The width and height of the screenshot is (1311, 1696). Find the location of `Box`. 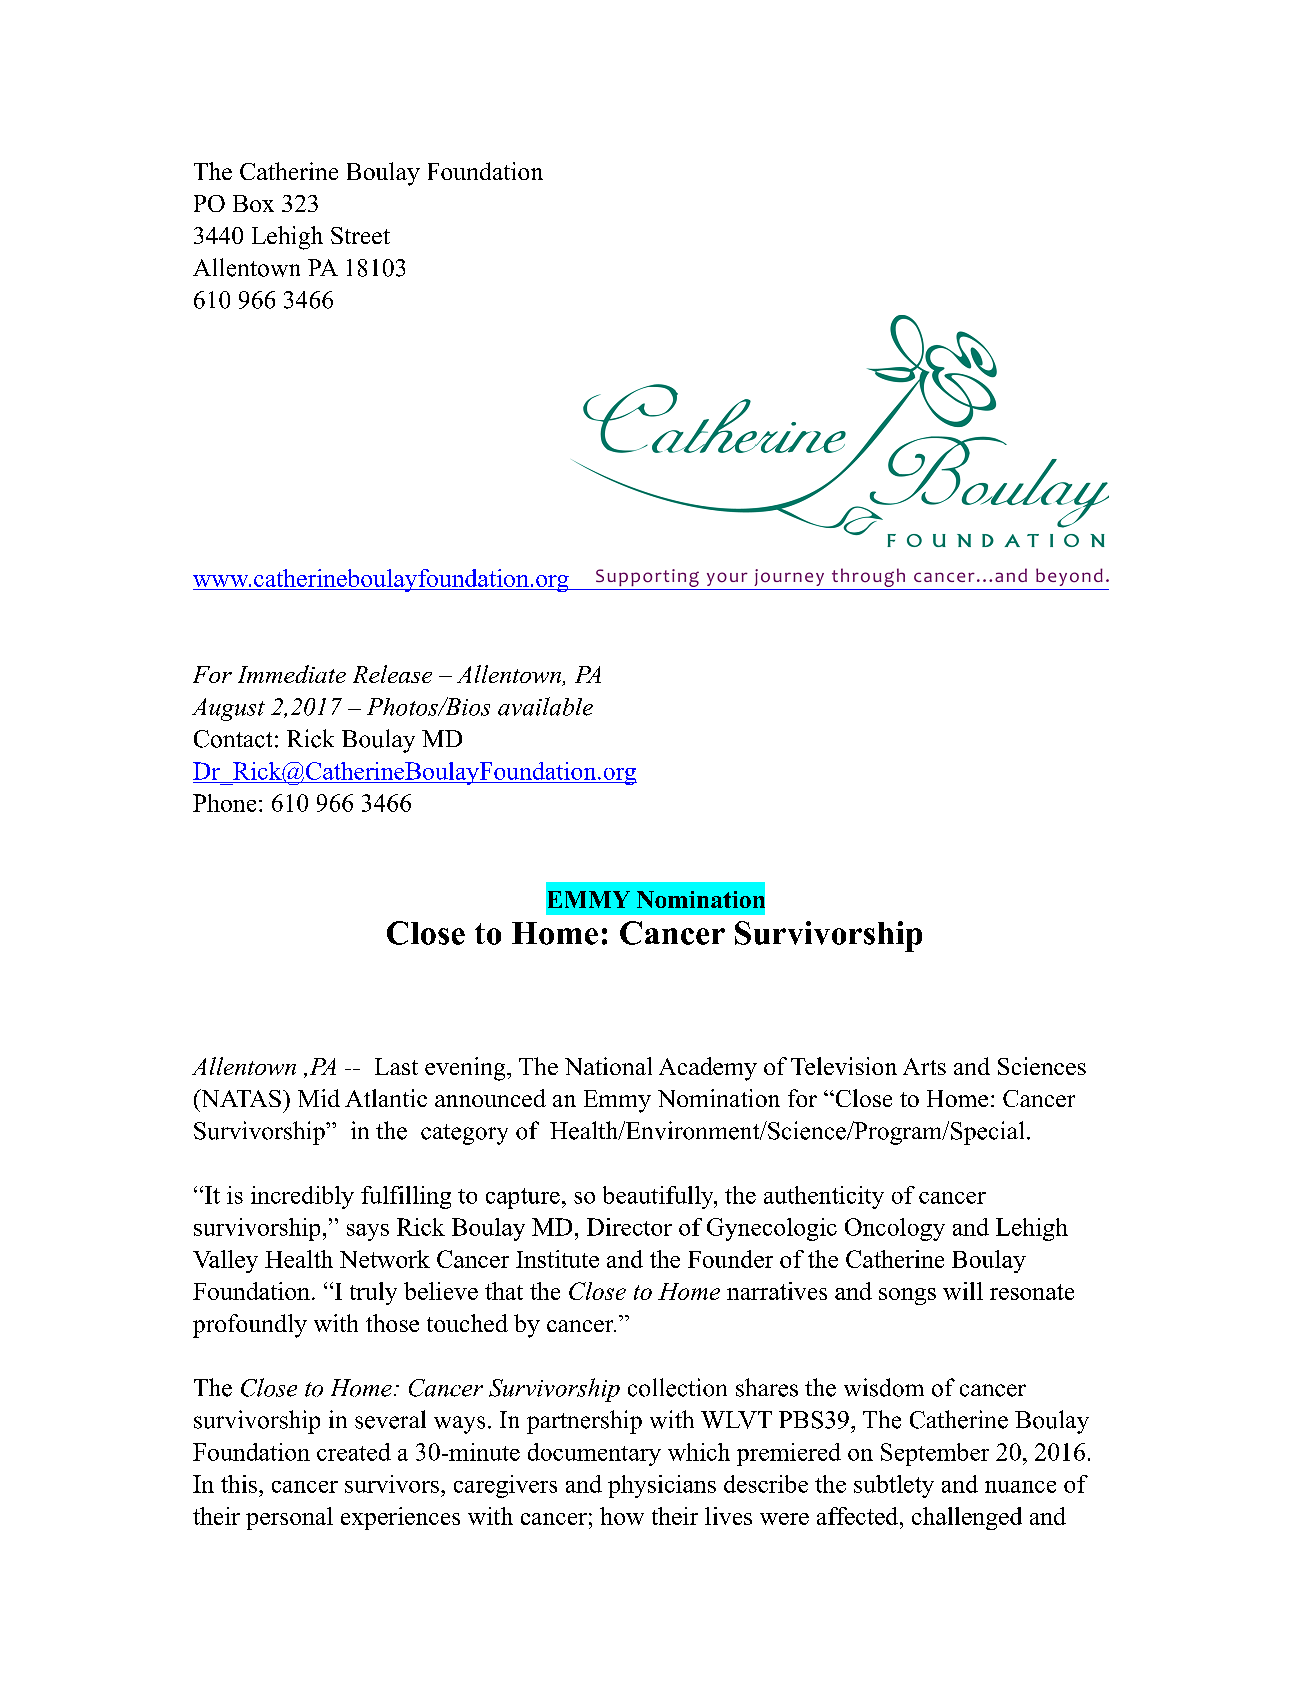

Box is located at coordinates (253, 203).
